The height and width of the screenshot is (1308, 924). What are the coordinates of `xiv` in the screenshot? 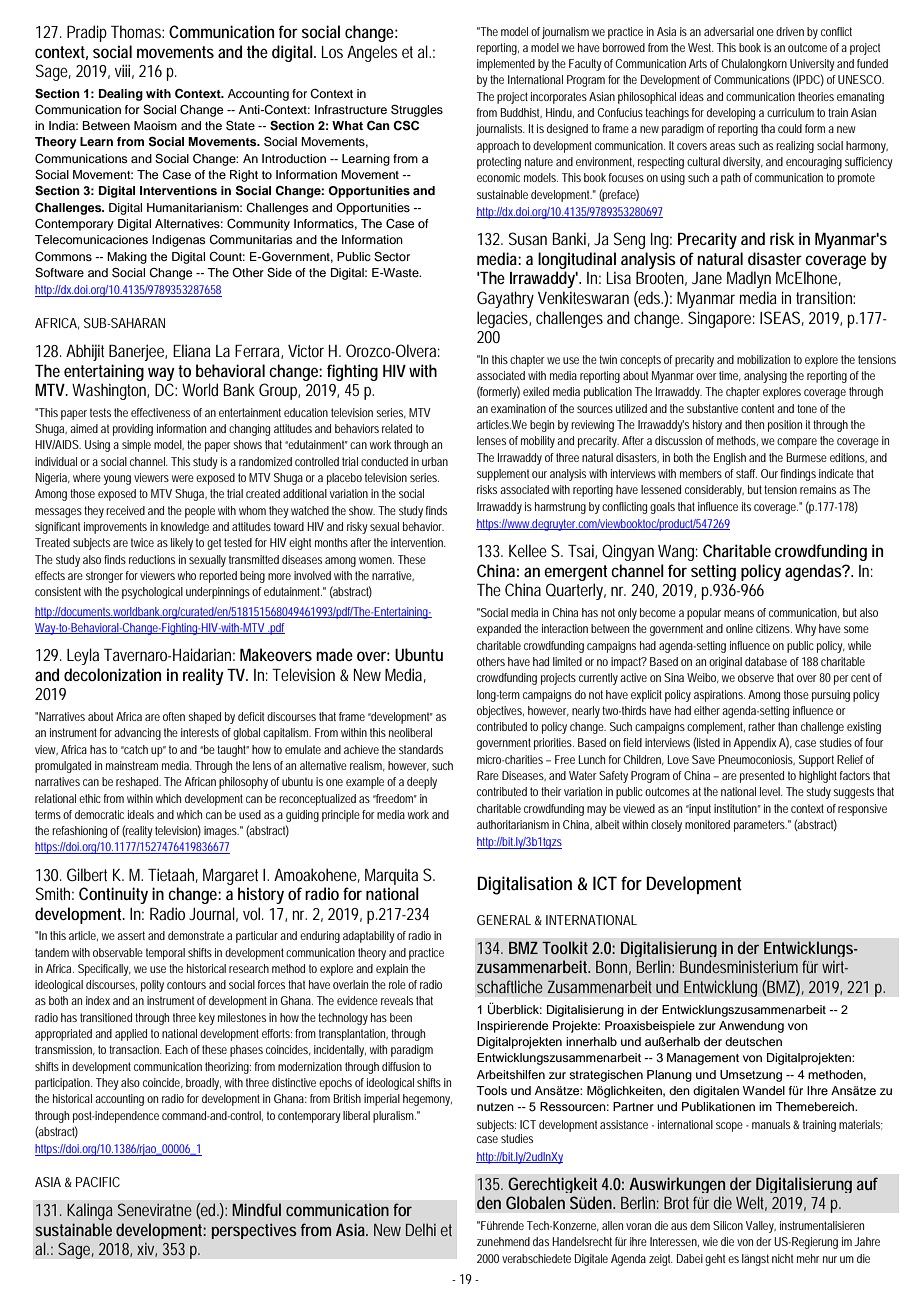 It's located at (147, 1250).
